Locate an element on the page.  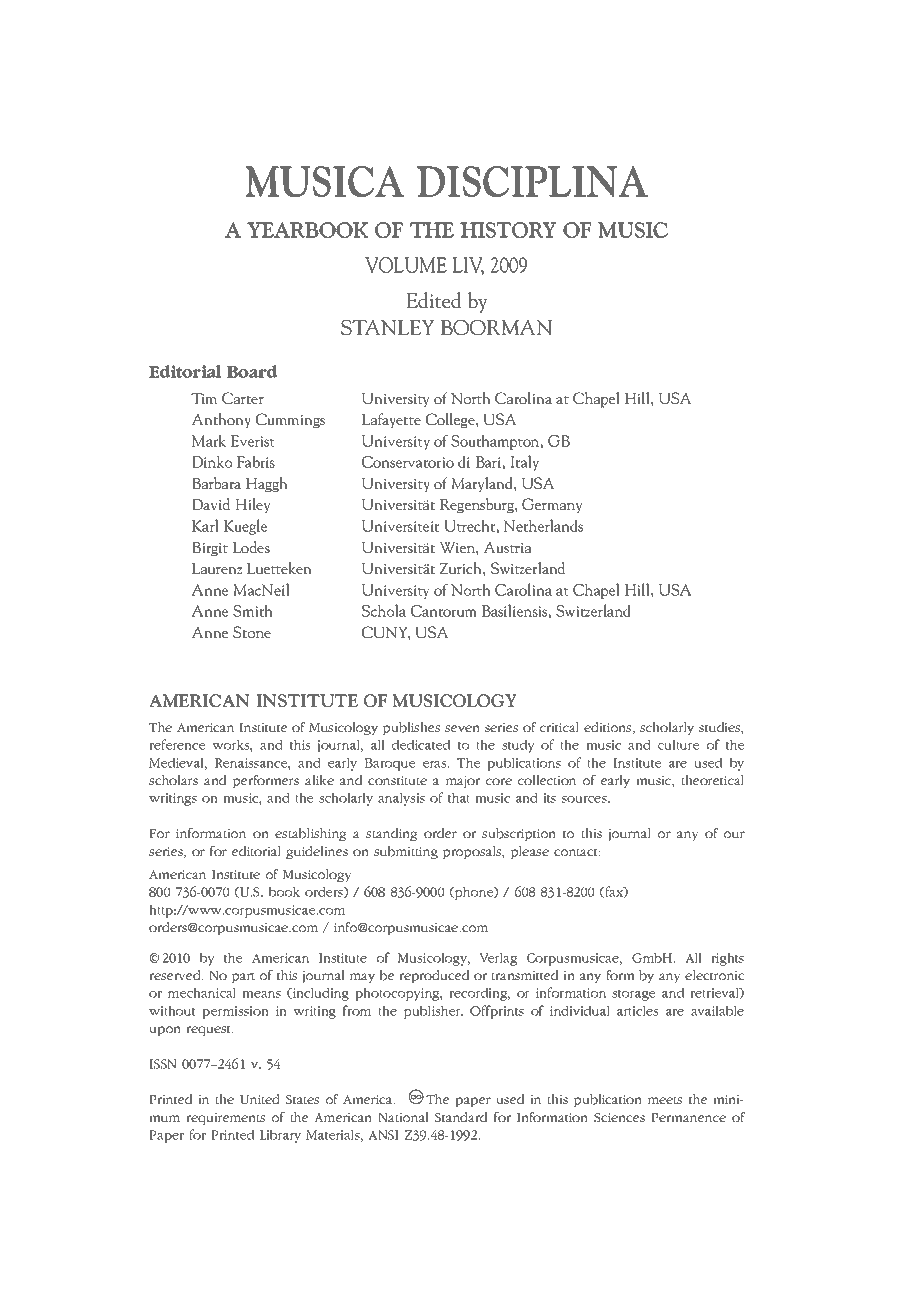
guidelines is located at coordinates (317, 852).
